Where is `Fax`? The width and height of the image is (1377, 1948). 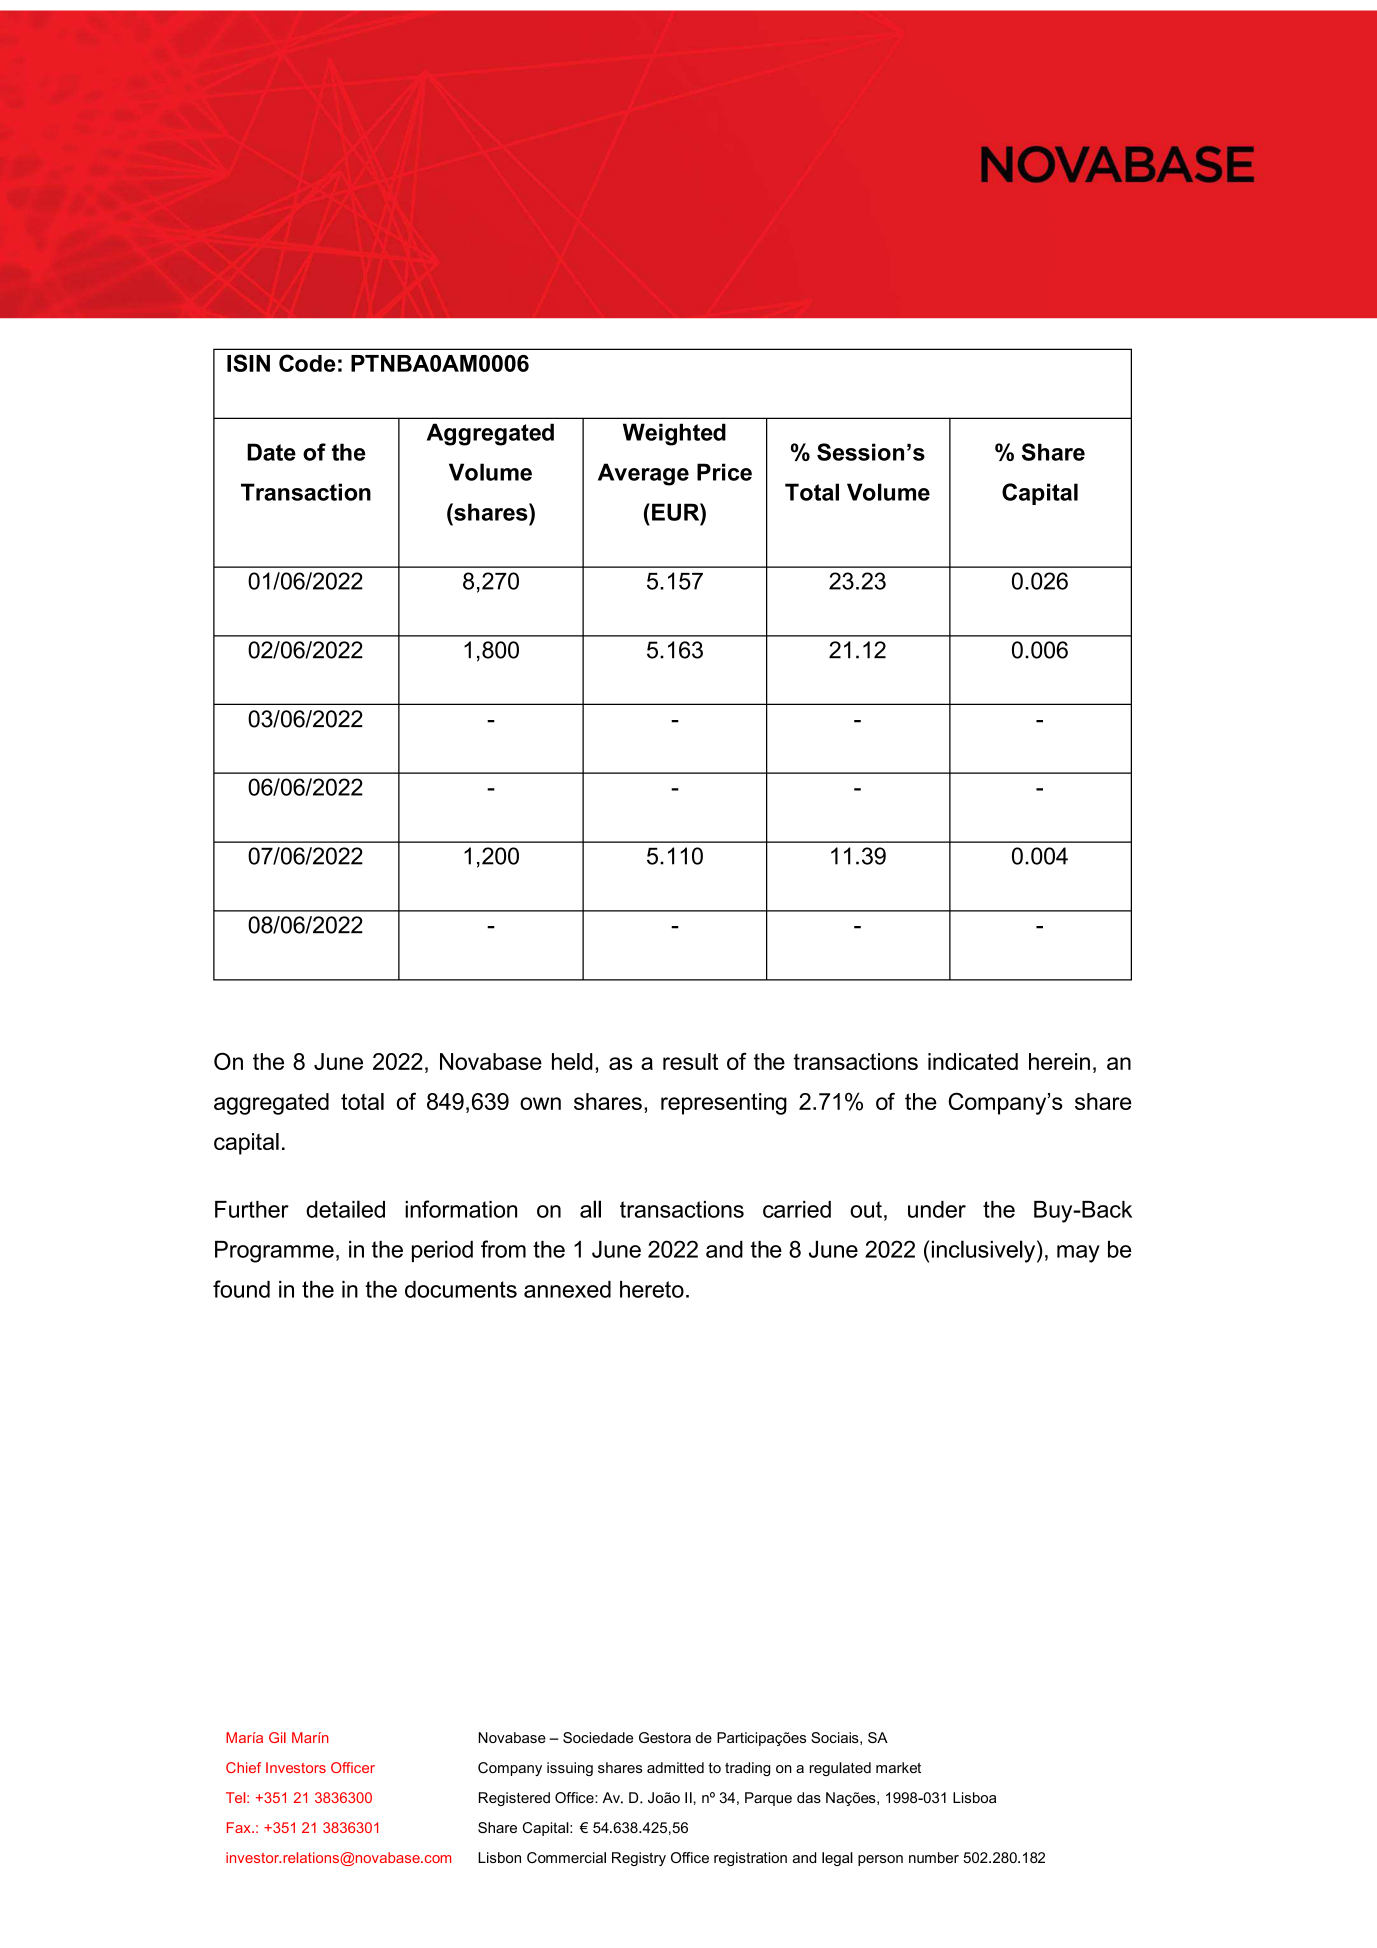
Fax is located at coordinates (240, 1827).
